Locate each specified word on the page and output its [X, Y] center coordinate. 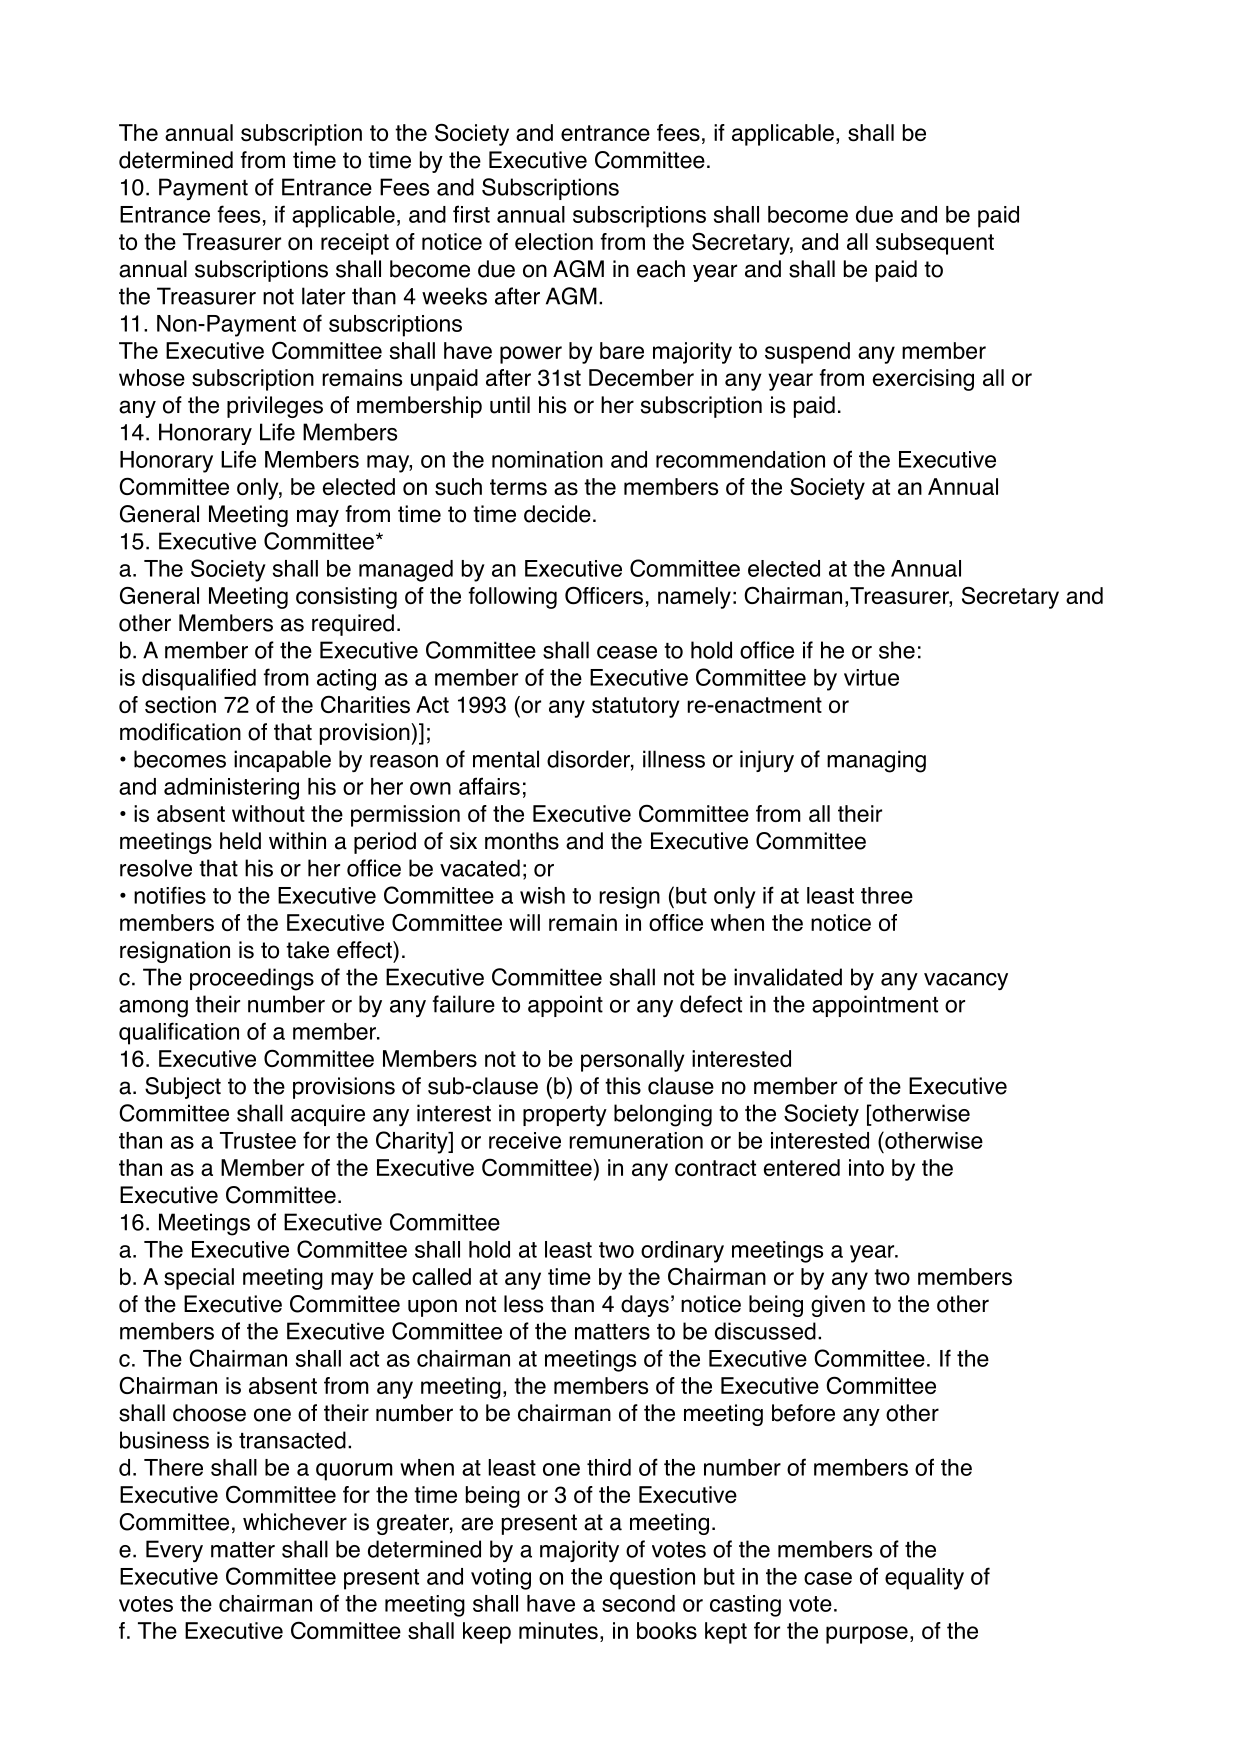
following [513, 598]
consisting [346, 598]
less [523, 1304]
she [897, 650]
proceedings [252, 979]
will [524, 922]
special [199, 1279]
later [323, 296]
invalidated [788, 977]
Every [174, 1551]
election [554, 241]
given [838, 1306]
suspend [807, 353]
